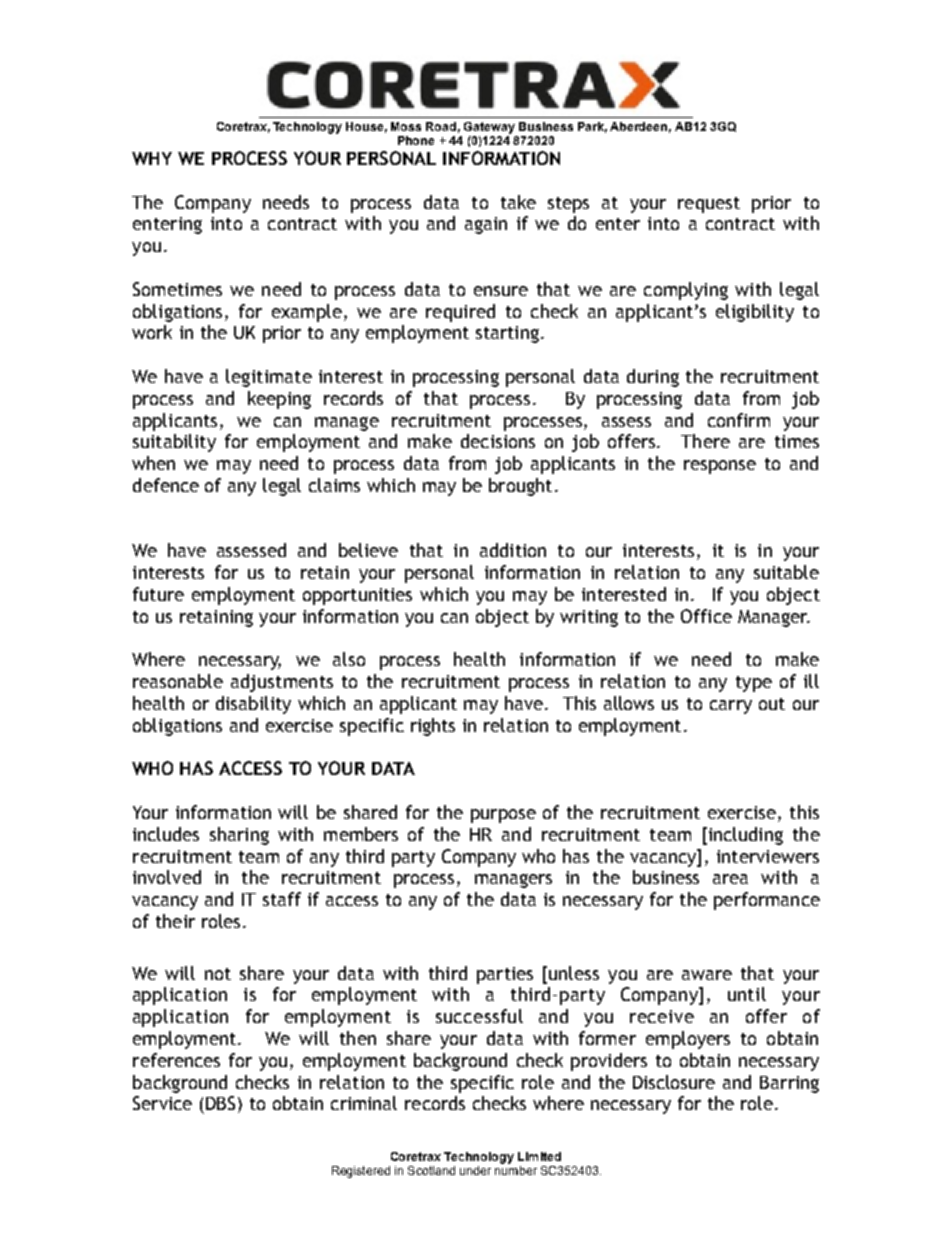 The image size is (952, 1233). I want to click on Phone, so click(416, 140).
